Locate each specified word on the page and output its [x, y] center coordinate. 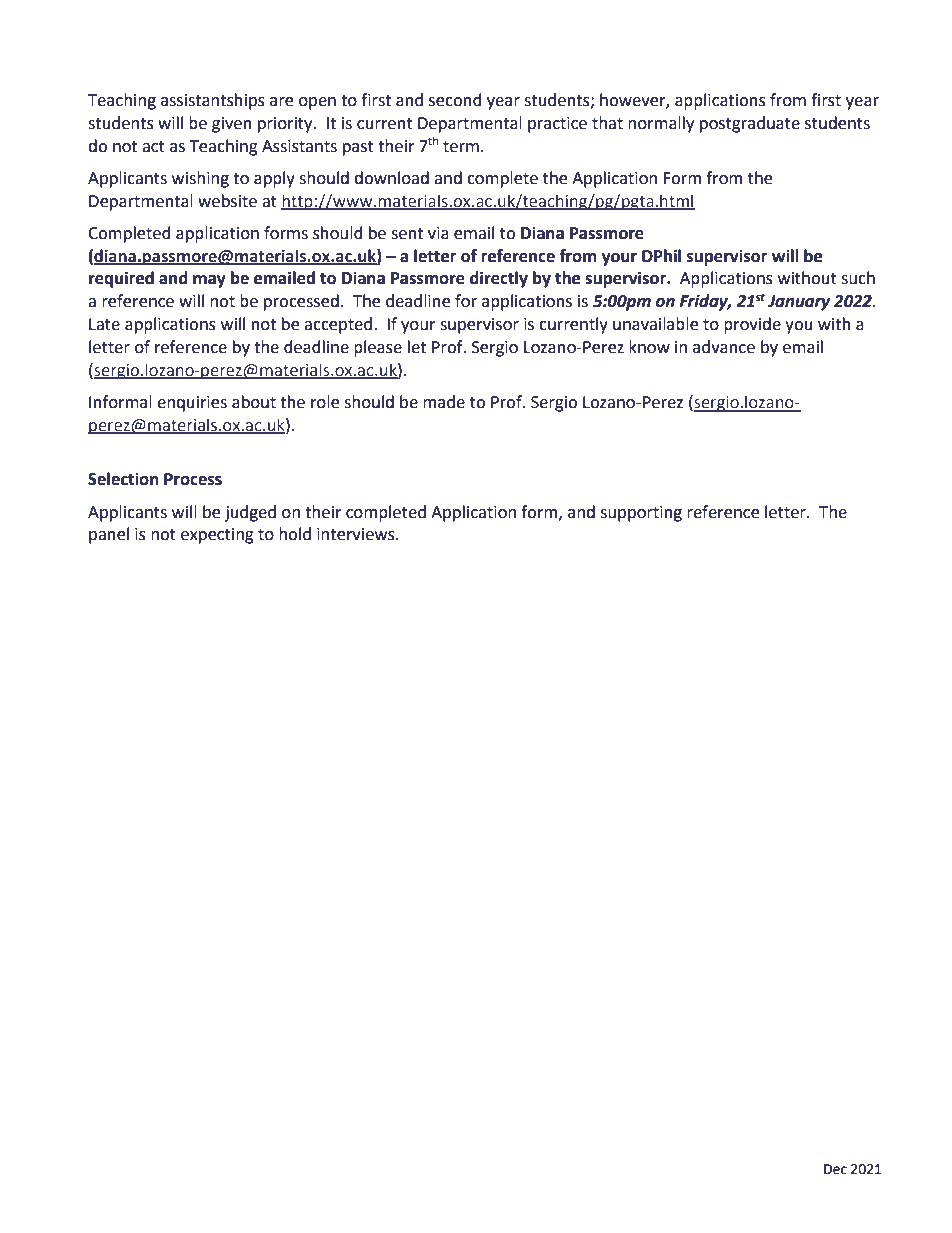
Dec [835, 1169]
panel [109, 535]
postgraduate [750, 124]
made [444, 402]
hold [295, 534]
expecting [217, 536]
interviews [357, 534]
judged [250, 513]
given [232, 125]
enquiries [192, 404]
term [461, 147]
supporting [641, 514]
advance [724, 347]
